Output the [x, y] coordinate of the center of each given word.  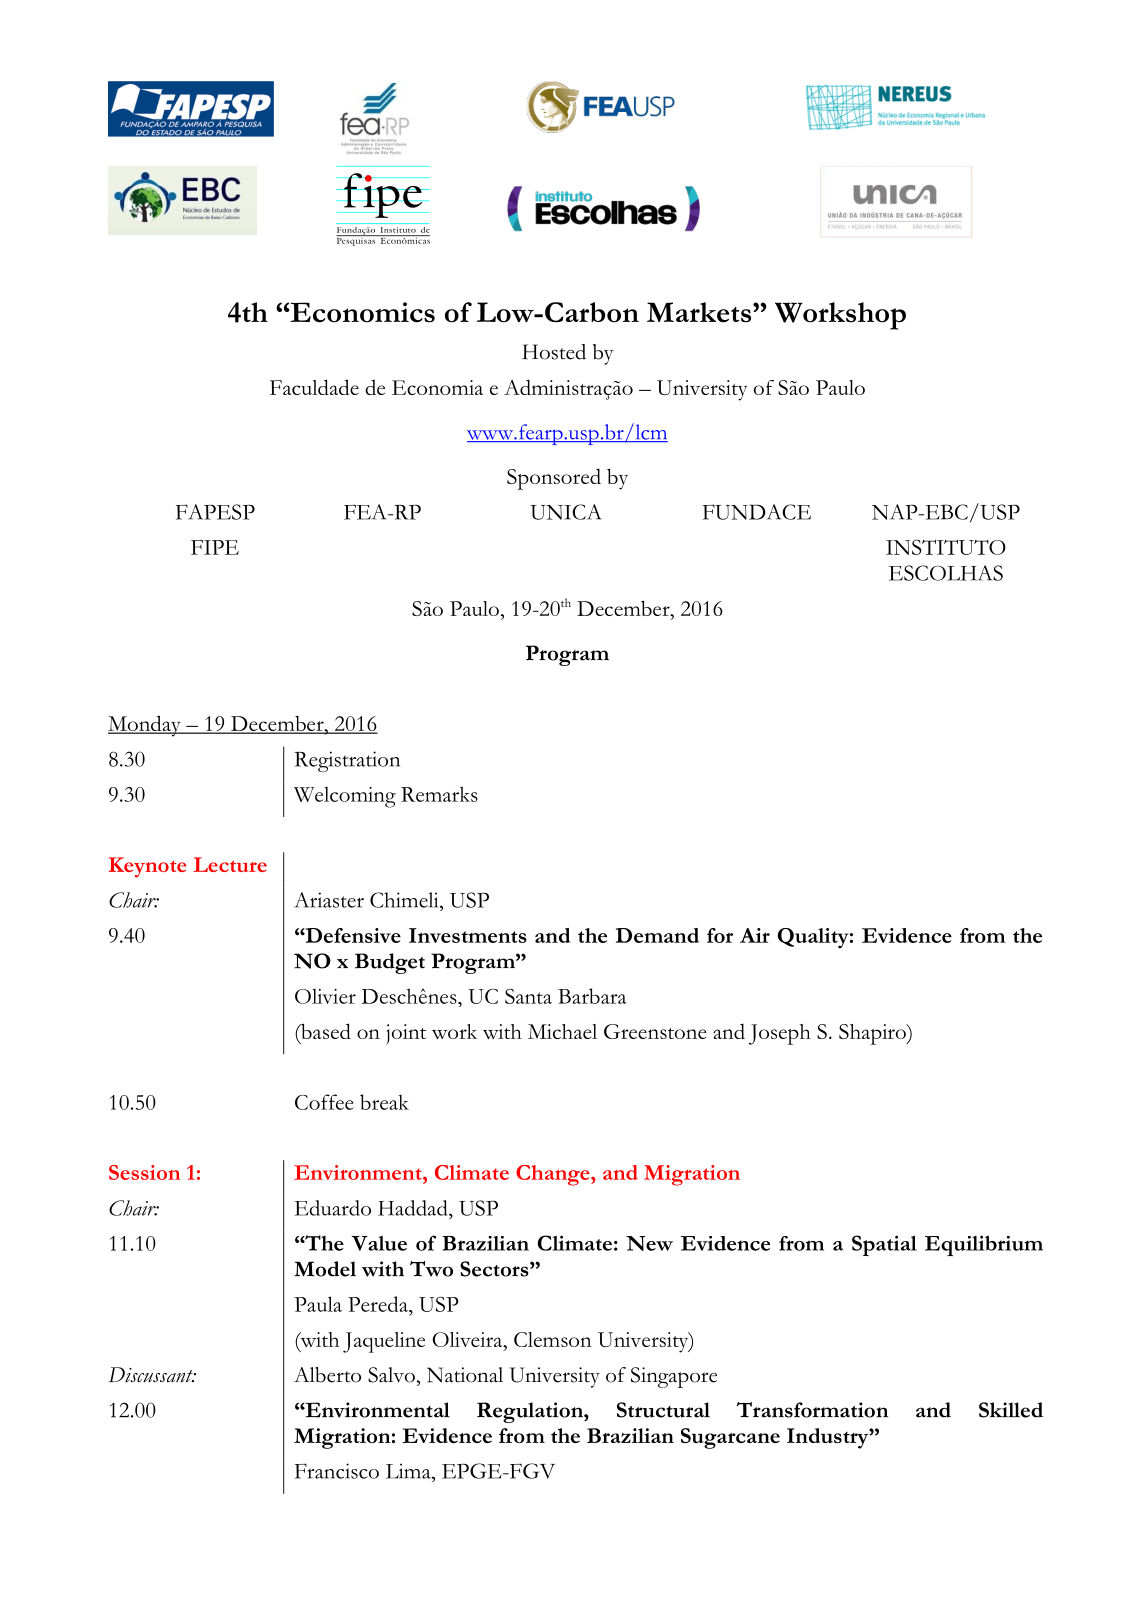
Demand [657, 935]
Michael [562, 1031]
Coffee [324, 1102]
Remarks [439, 794]
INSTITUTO [946, 547]
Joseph [780, 1034]
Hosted [554, 352]
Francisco [337, 1471]
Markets [700, 312]
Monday [145, 726]
